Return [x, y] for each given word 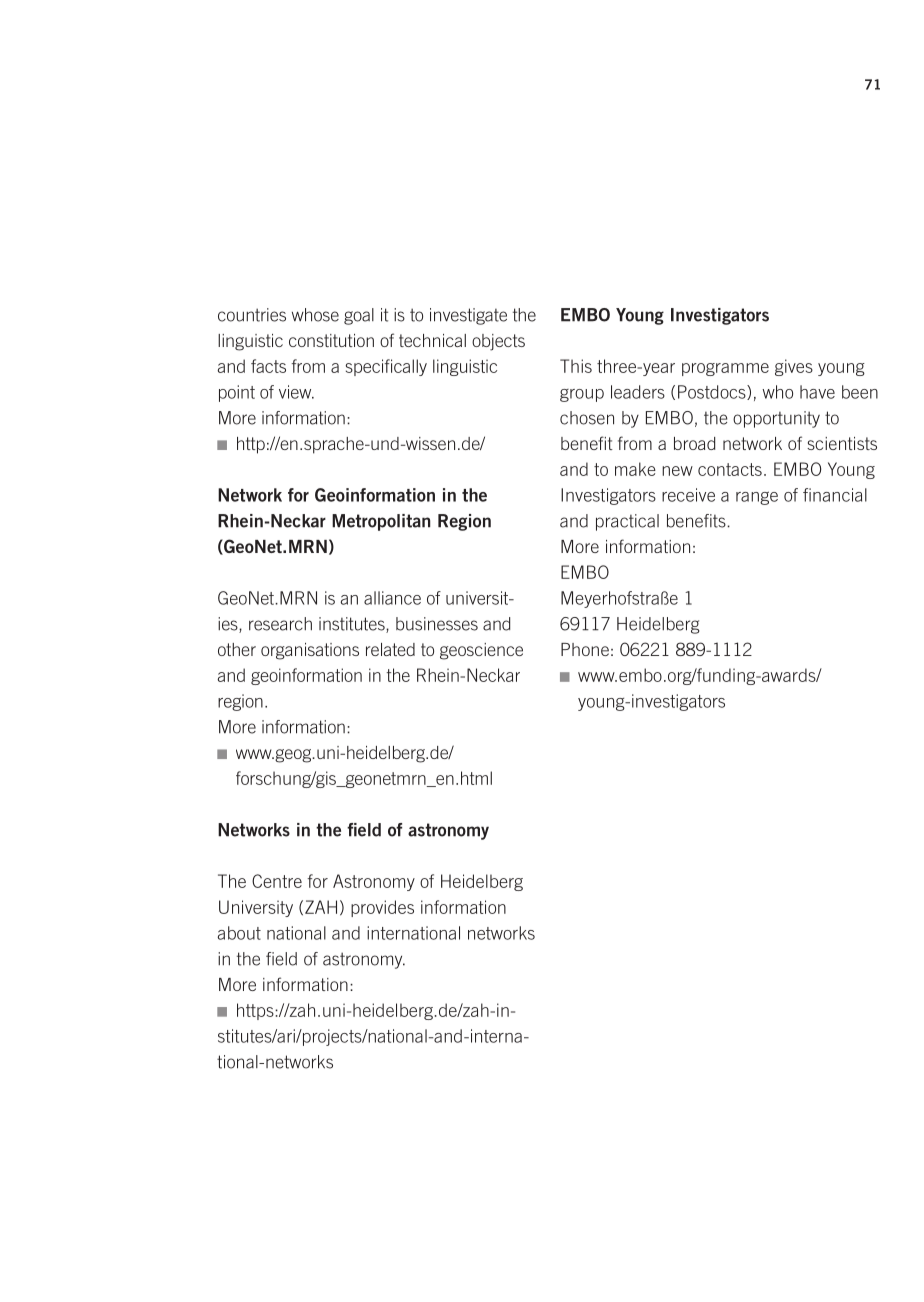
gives [794, 367]
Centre [277, 881]
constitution [331, 340]
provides [382, 908]
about [239, 933]
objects [498, 342]
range [757, 498]
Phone [585, 649]
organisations [310, 651]
